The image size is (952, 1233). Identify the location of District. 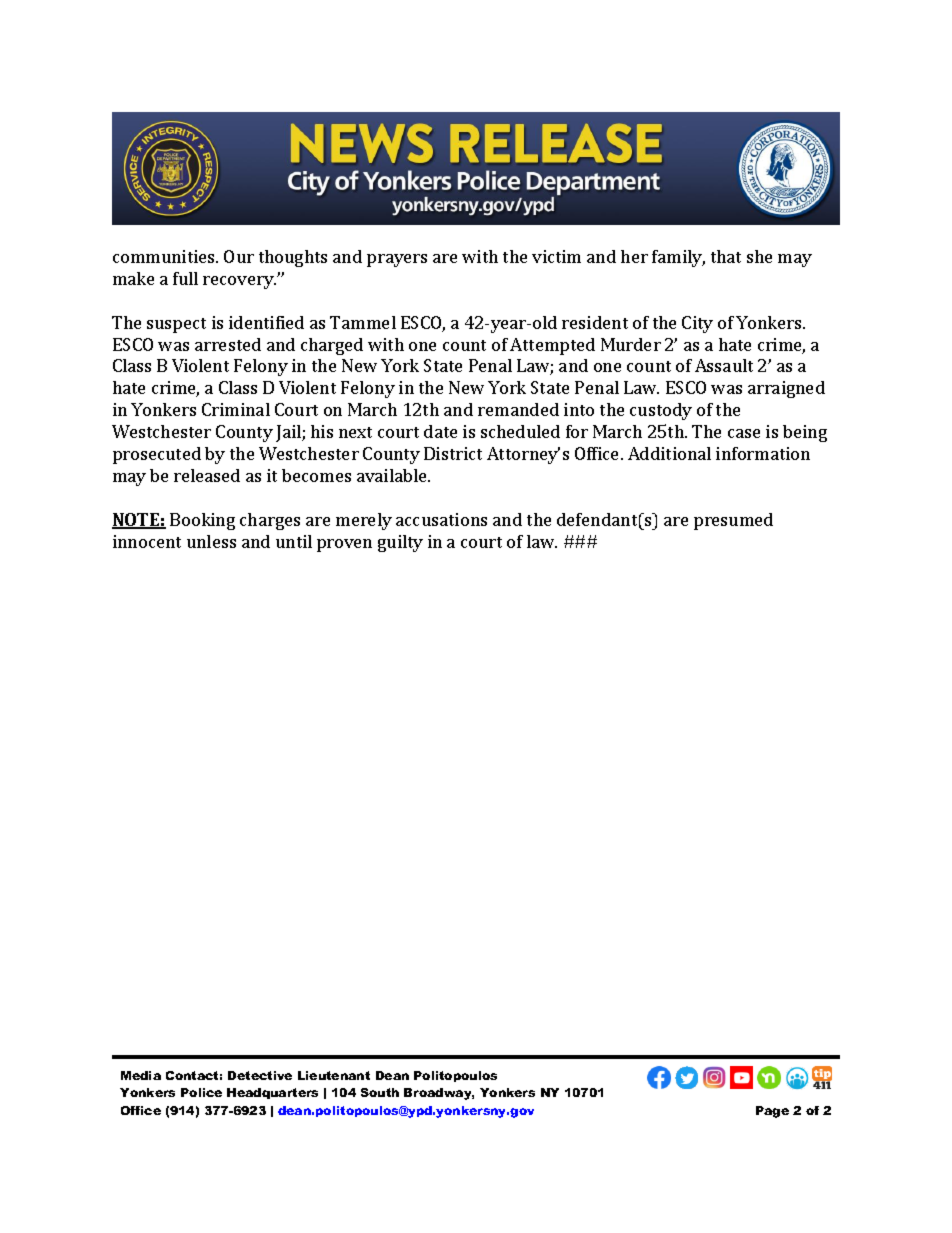
(453, 453).
